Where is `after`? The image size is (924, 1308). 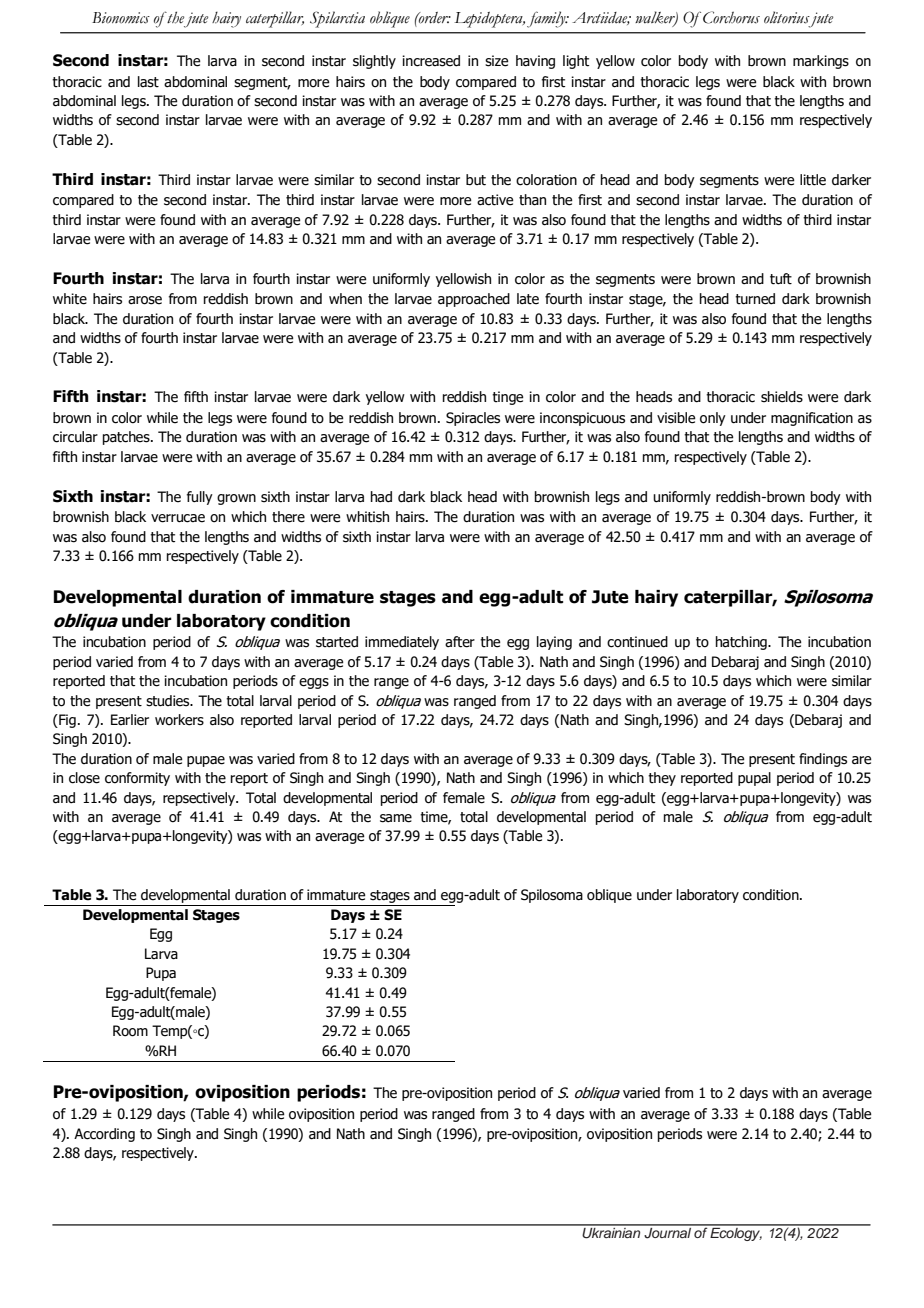 after is located at coordinates (460, 642).
